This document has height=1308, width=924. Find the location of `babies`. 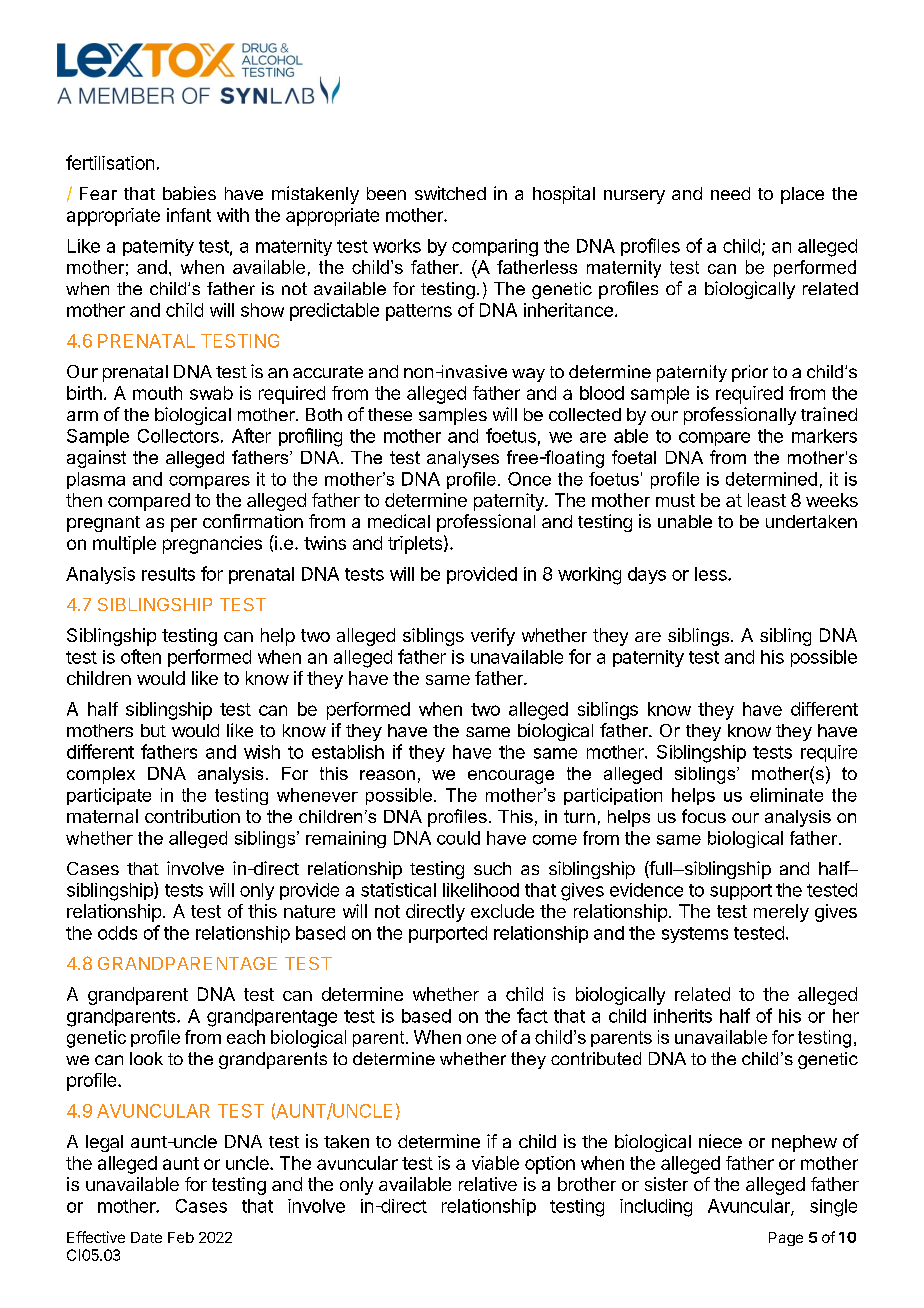

babies is located at coordinates (189, 193).
